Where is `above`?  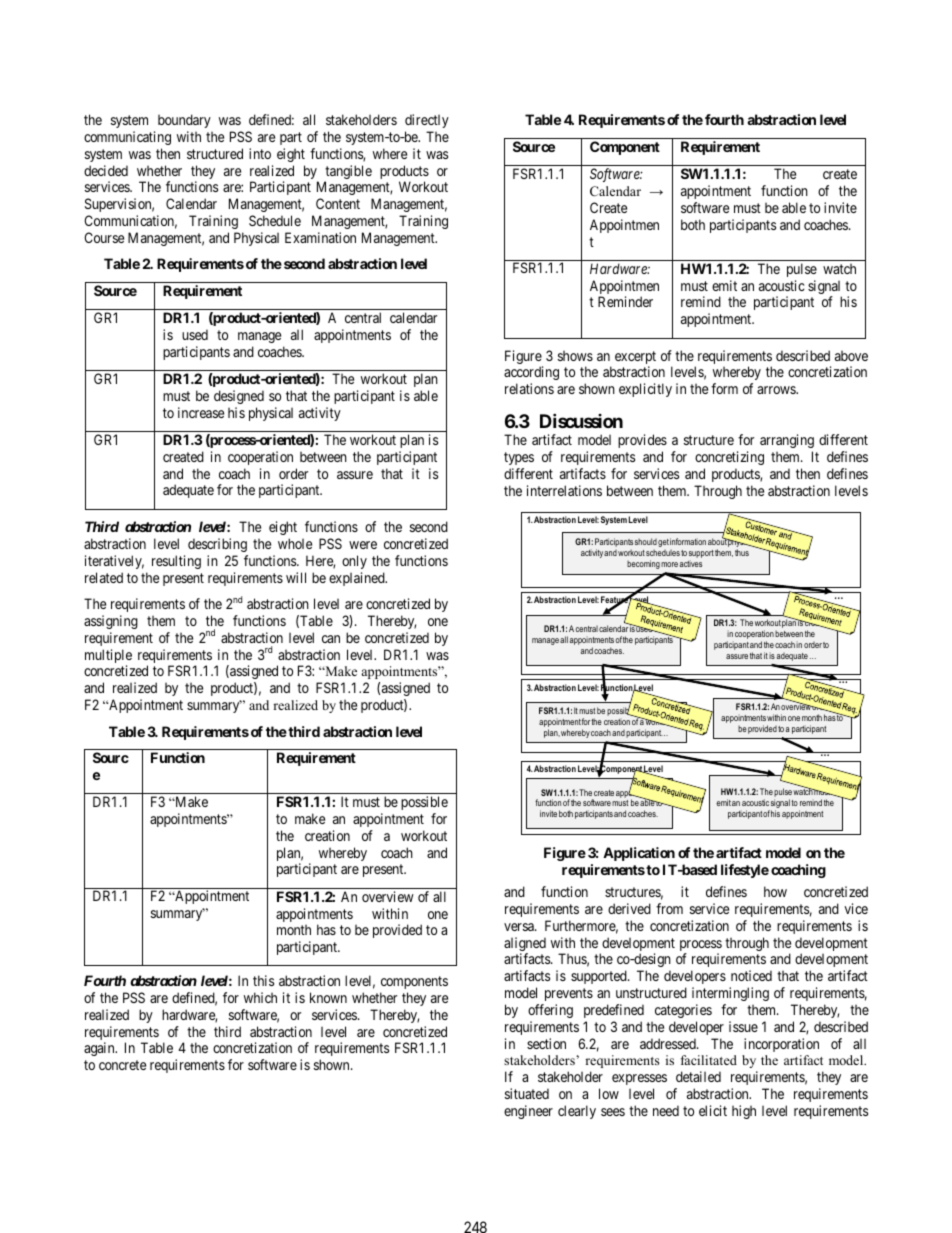 above is located at coordinates (851, 356).
